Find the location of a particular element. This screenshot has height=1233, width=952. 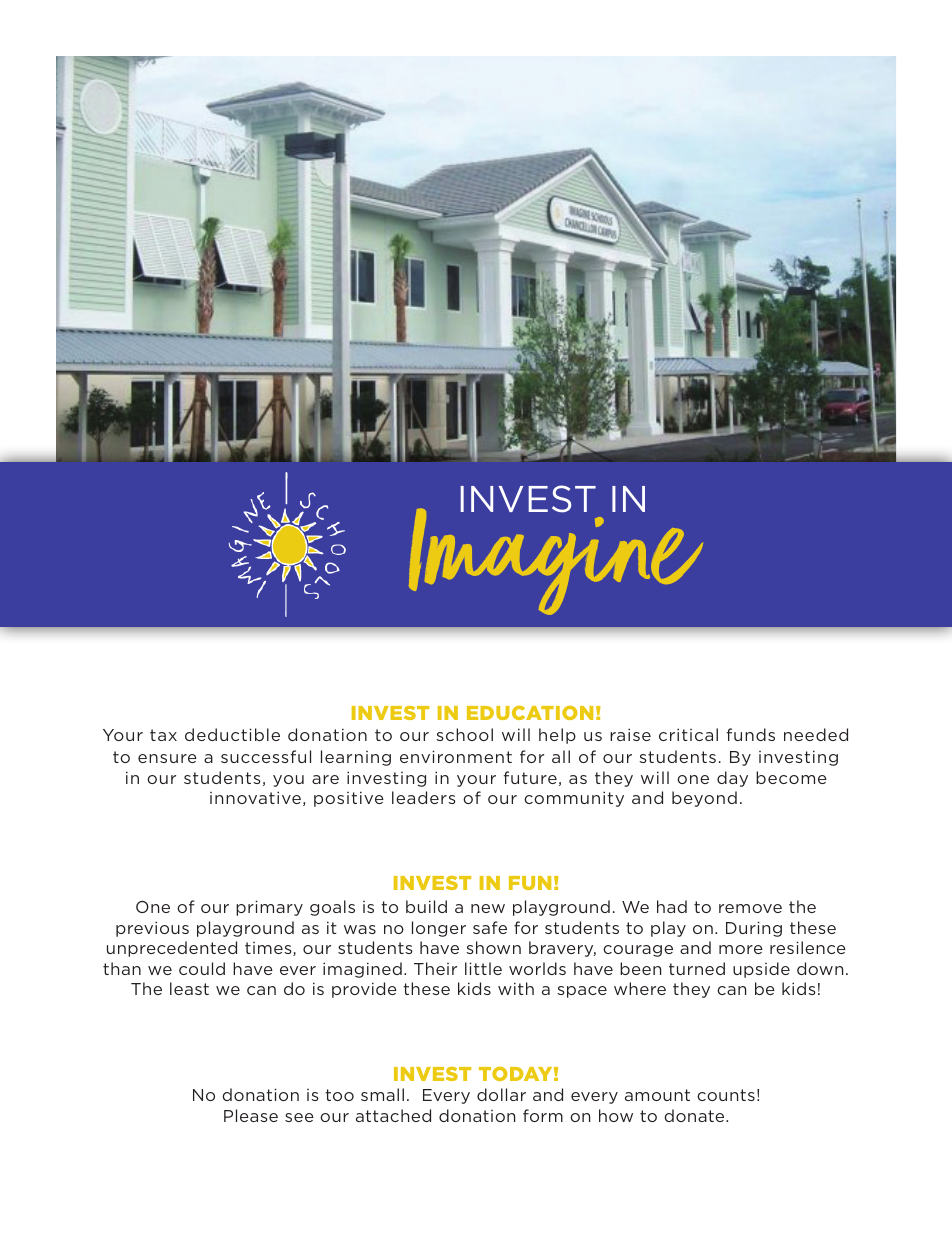

new is located at coordinates (488, 908).
